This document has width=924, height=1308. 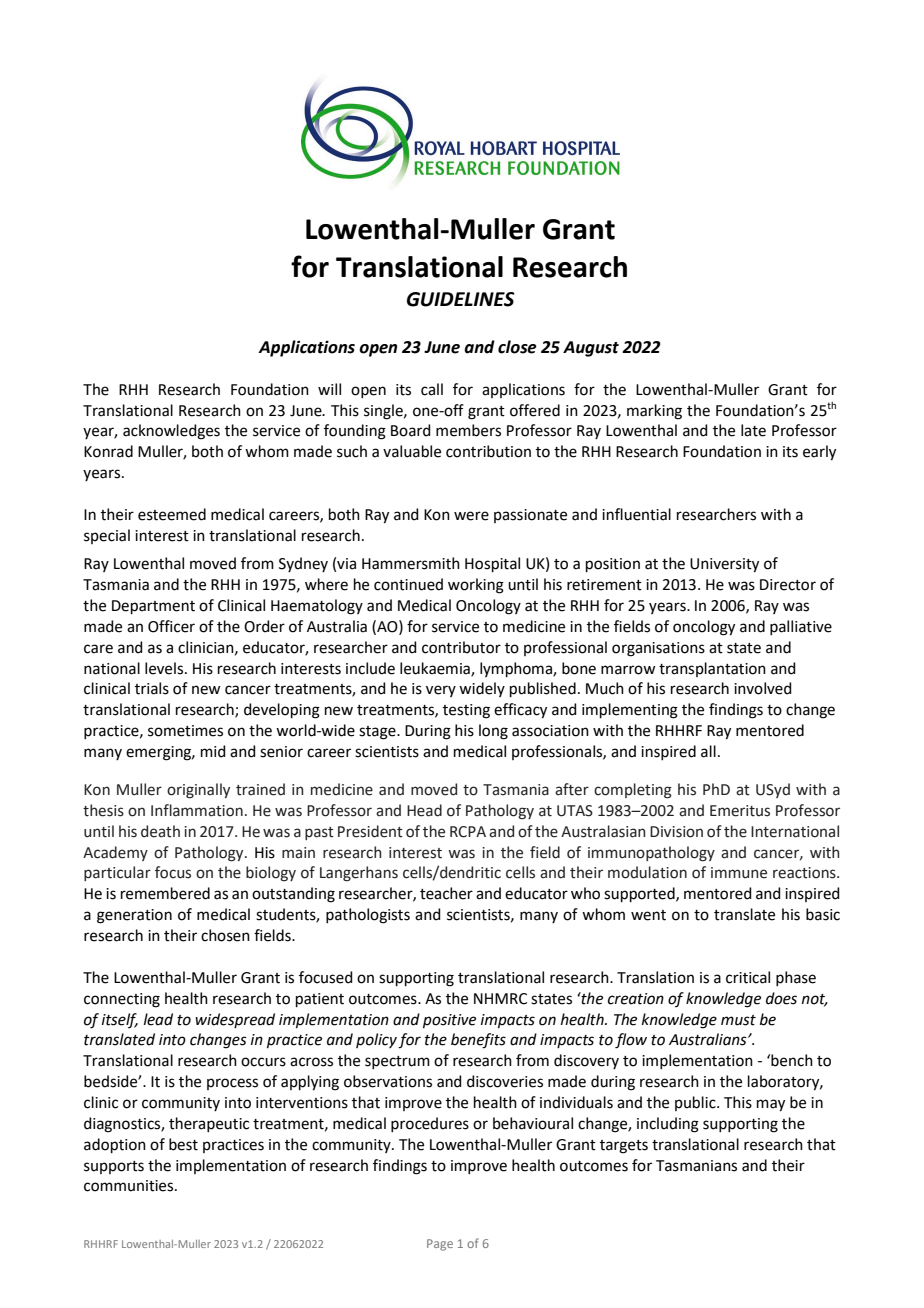 I want to click on chosen, so click(x=225, y=935).
